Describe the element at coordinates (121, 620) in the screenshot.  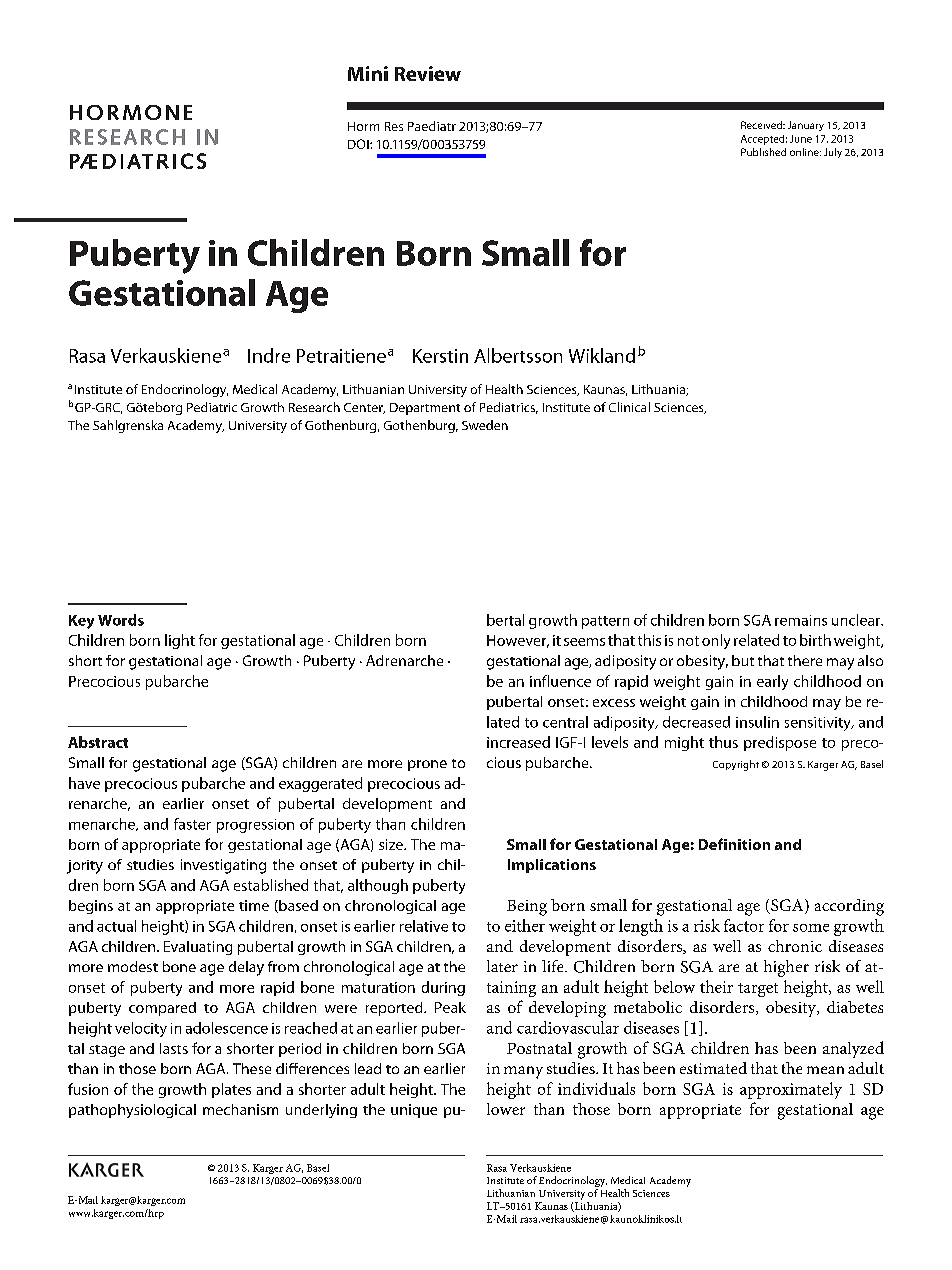
I see `Words` at that location.
